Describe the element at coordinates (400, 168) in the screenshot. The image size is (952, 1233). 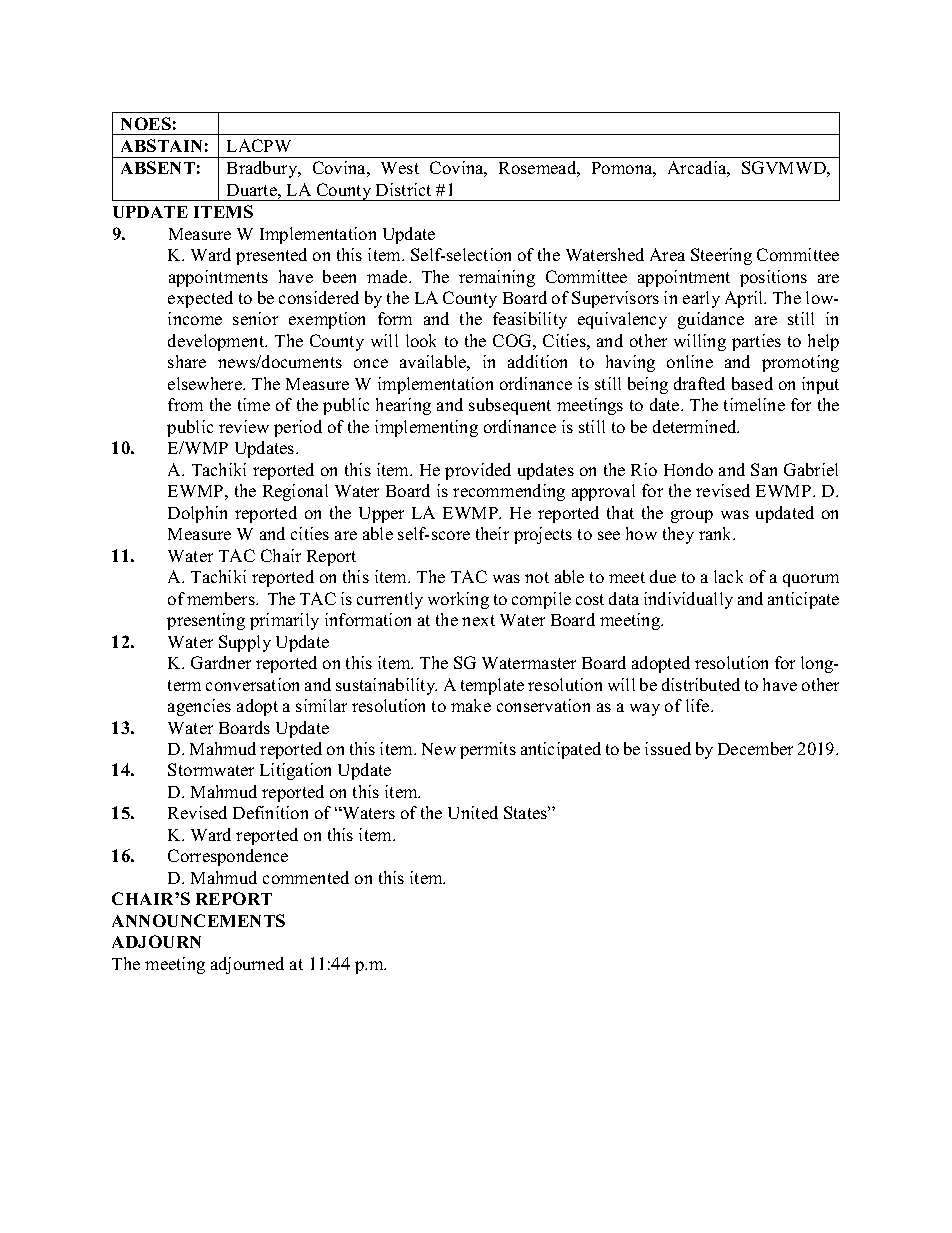
I see `West` at that location.
